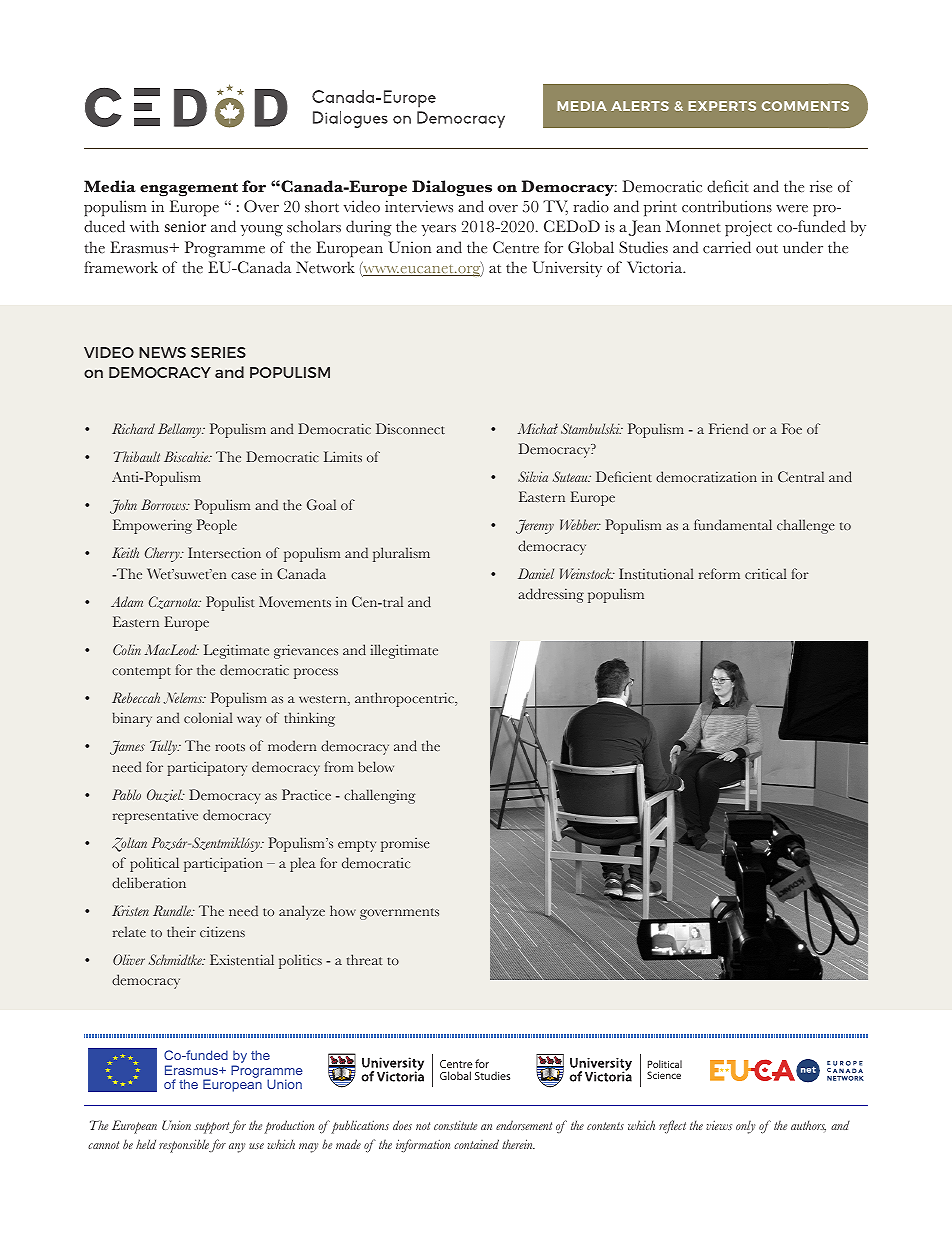 The width and height of the screenshot is (952, 1233). Describe the element at coordinates (728, 428) in the screenshot. I see `Friend` at that location.
